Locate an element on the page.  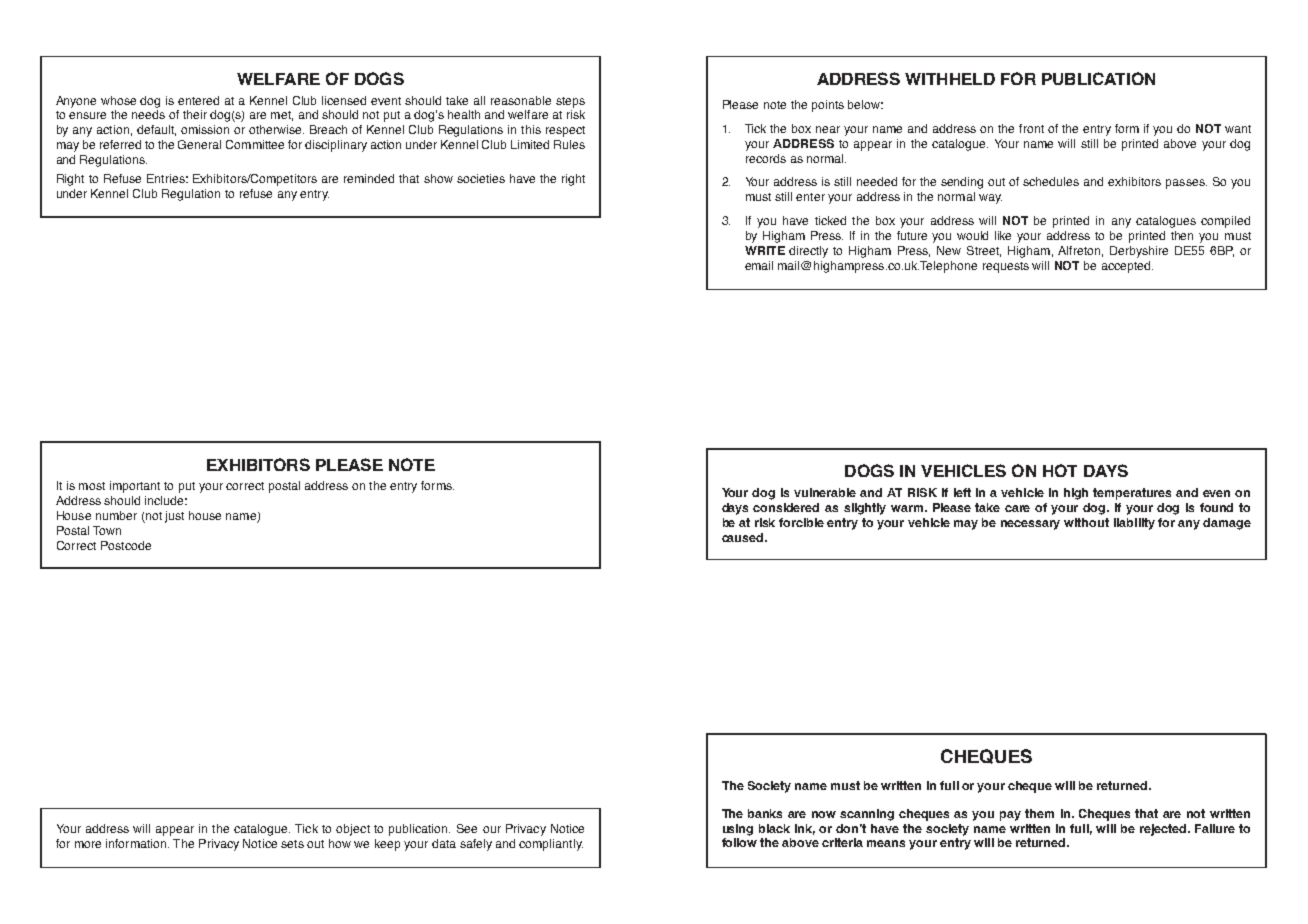
using is located at coordinates (738, 830).
